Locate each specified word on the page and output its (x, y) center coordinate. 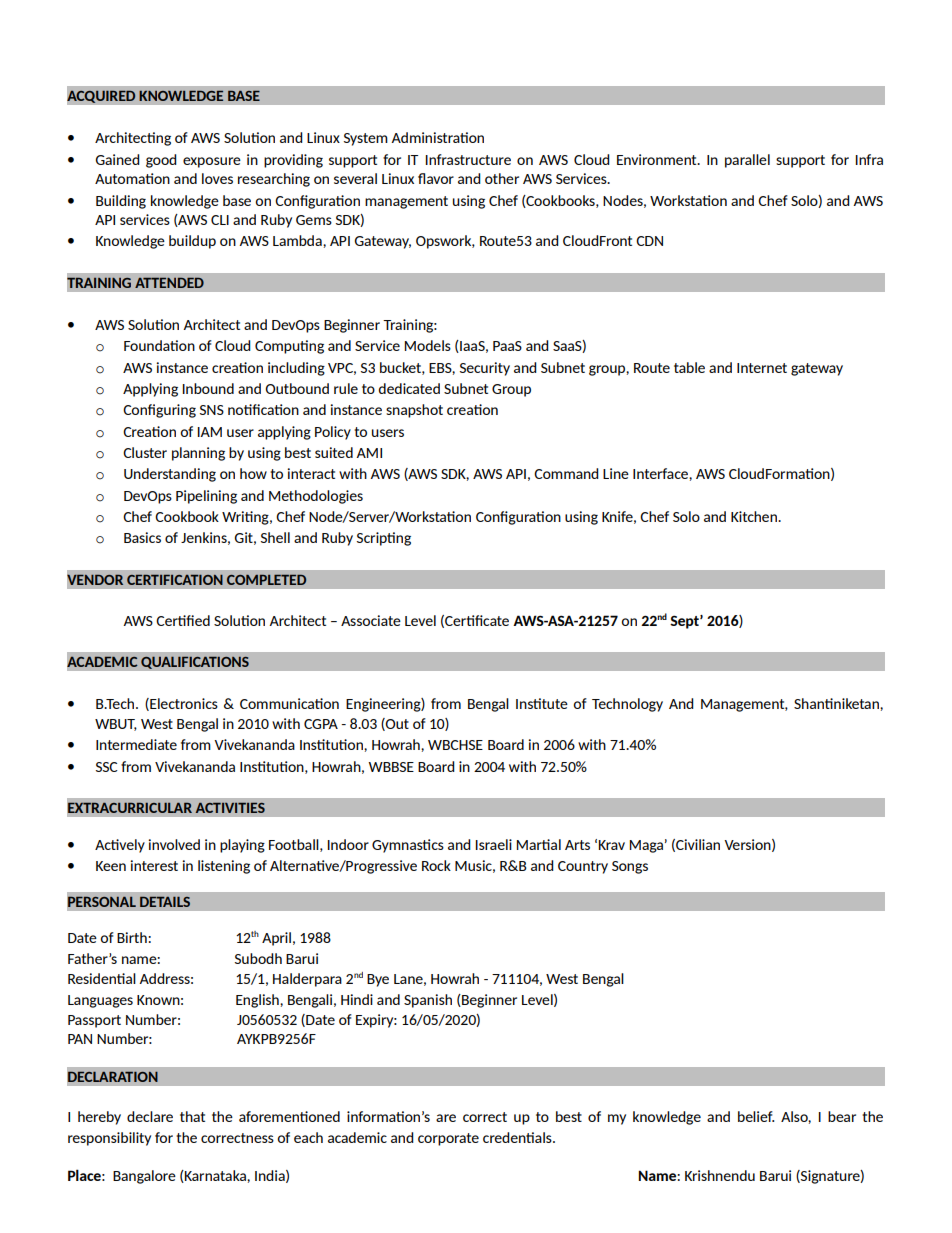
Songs (630, 867)
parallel (747, 161)
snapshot (414, 411)
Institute (542, 703)
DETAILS (165, 902)
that (192, 1116)
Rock (436, 865)
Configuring (159, 411)
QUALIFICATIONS (195, 662)
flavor (436, 178)
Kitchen (755, 516)
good (161, 161)
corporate (448, 1139)
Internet (762, 368)
